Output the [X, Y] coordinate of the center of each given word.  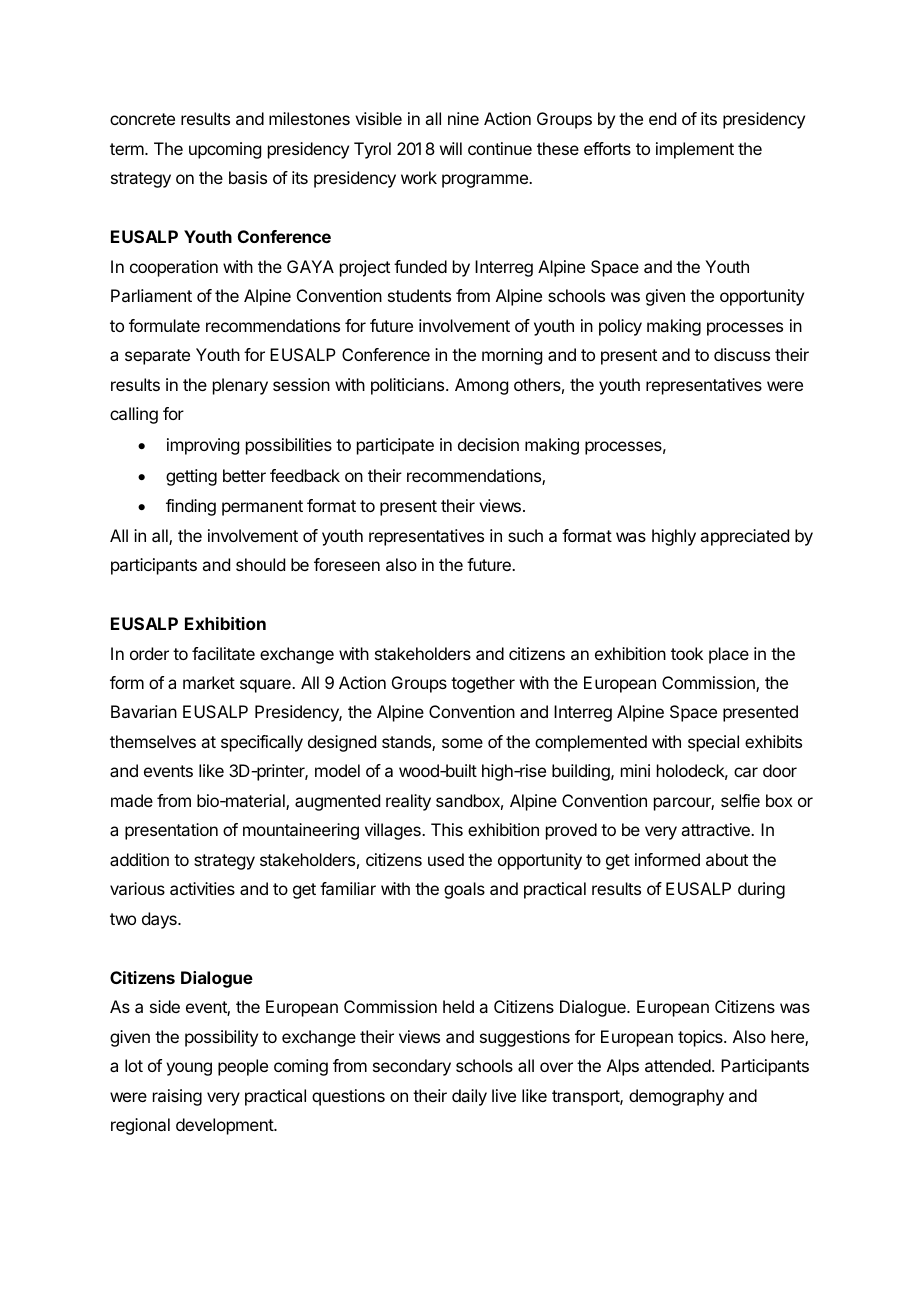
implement [695, 150]
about [727, 859]
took [687, 653]
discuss [742, 354]
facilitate [223, 653]
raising [177, 1097]
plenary [240, 386]
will [451, 148]
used [446, 859]
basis [248, 177]
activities [202, 888]
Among [481, 386]
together [483, 684]
